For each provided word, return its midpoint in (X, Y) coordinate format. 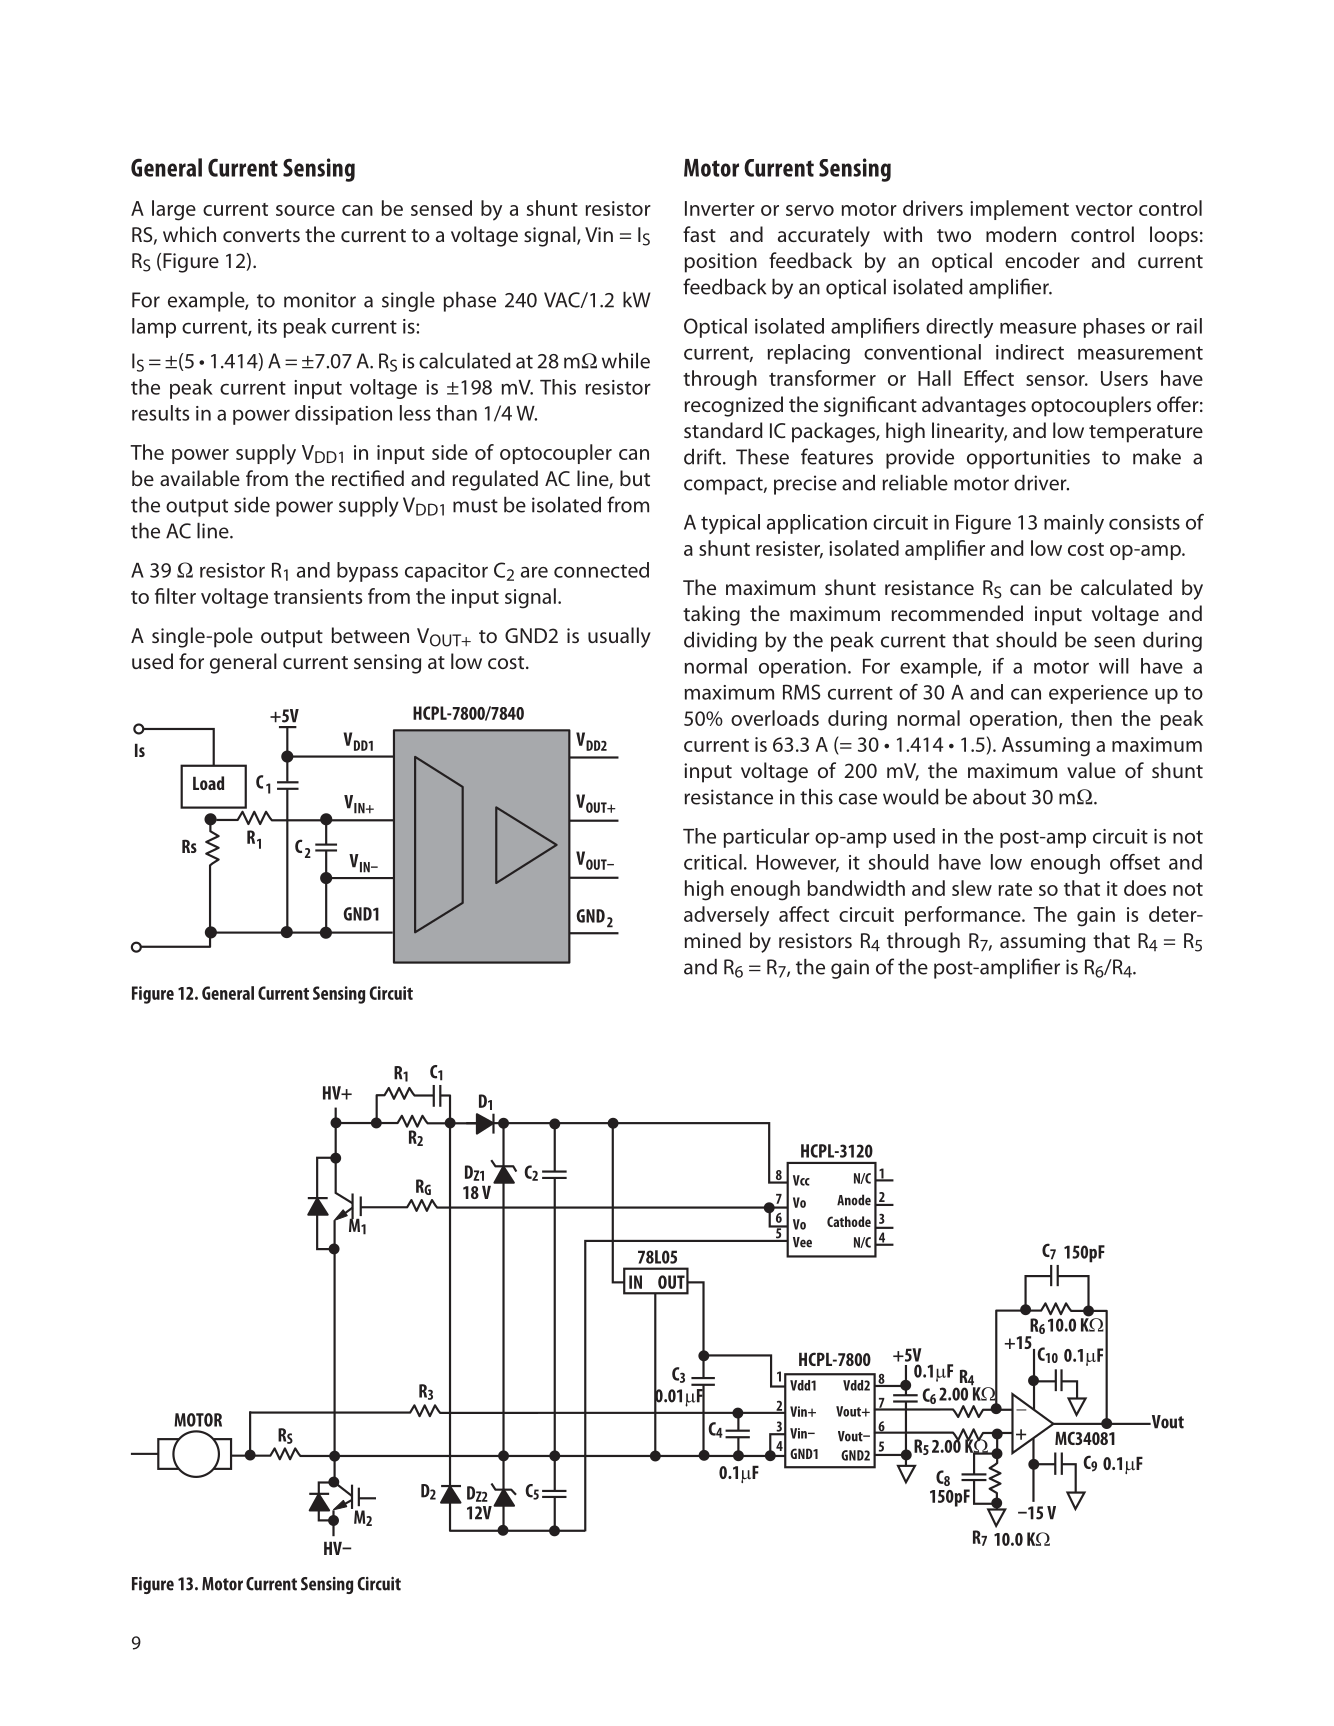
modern (1021, 234)
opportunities (1028, 459)
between (370, 635)
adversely (726, 916)
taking (711, 615)
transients (318, 596)
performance (964, 916)
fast (699, 234)
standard (723, 430)
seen (1114, 642)
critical (713, 862)
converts (261, 235)
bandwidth (856, 888)
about (999, 797)
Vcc (801, 1180)
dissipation (343, 415)
